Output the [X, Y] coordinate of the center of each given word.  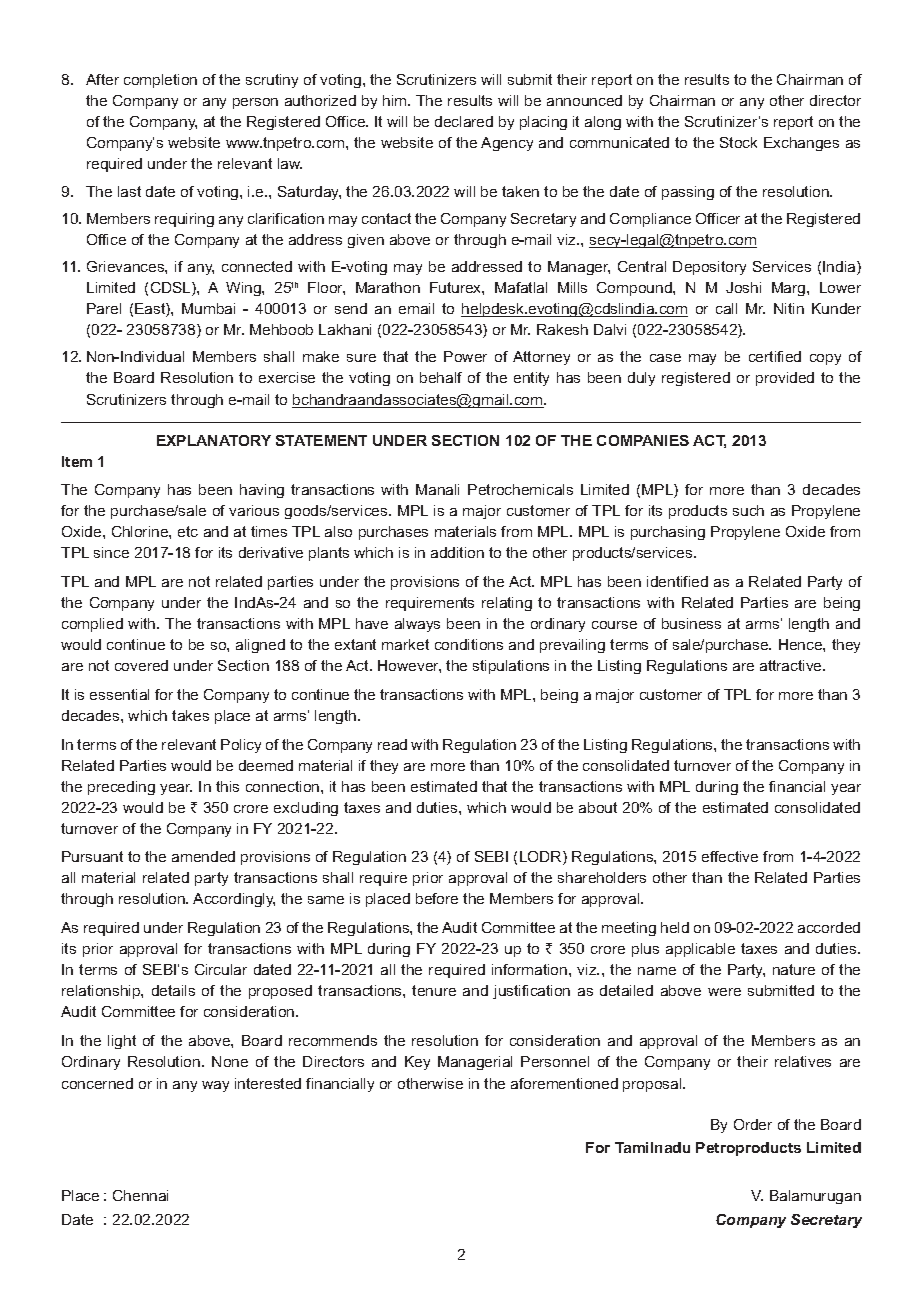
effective [730, 856]
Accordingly [234, 900]
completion [160, 81]
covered [141, 665]
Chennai [140, 1195]
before [437, 898]
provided [785, 379]
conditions [469, 644]
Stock [738, 142]
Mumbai [208, 308]
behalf [441, 377]
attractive [792, 665]
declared [464, 121]
